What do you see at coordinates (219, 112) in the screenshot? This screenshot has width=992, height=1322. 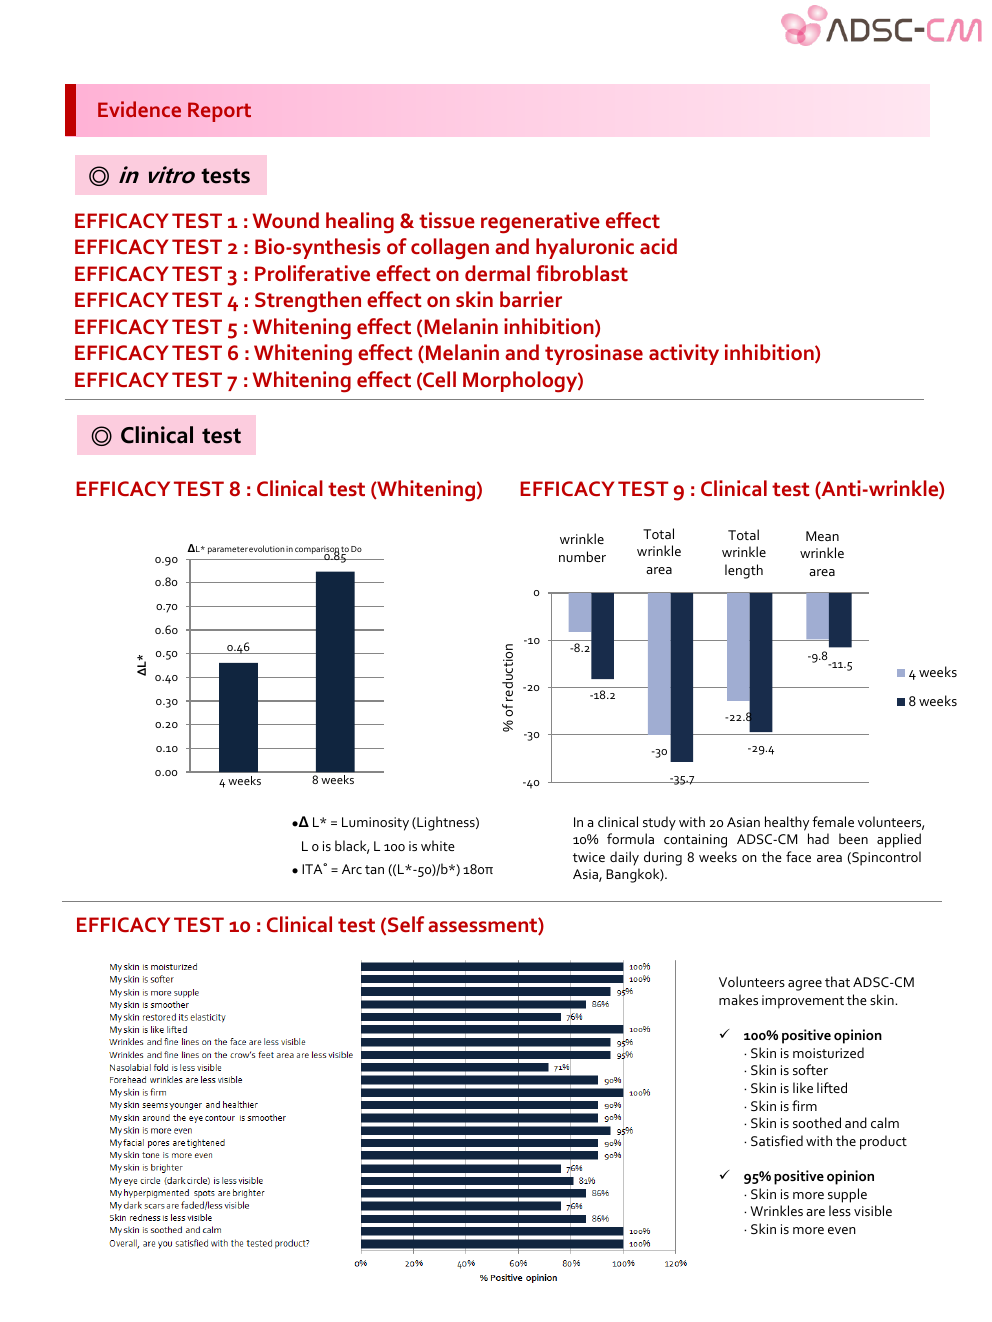 I see `Report` at bounding box center [219, 112].
